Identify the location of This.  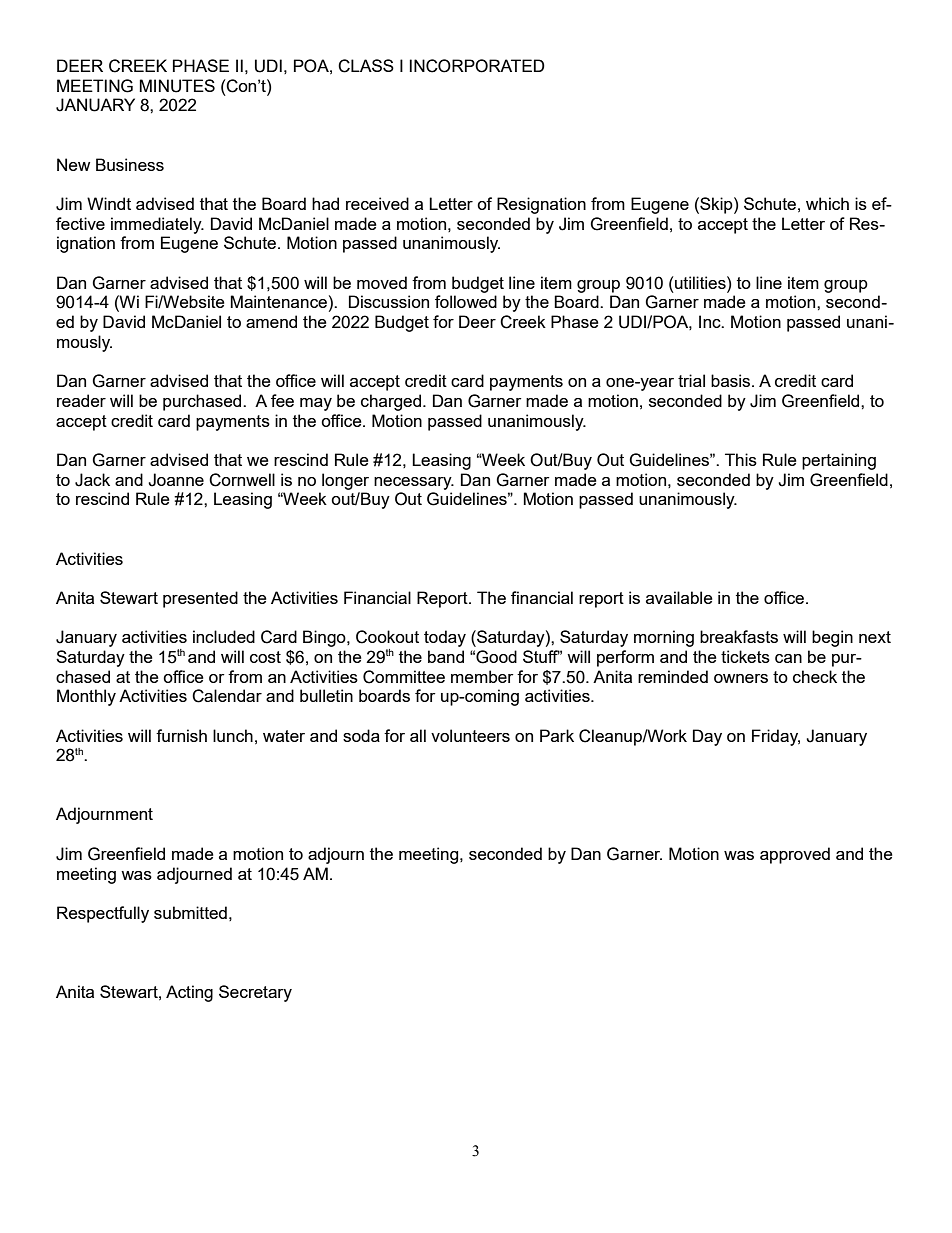
(741, 459).
